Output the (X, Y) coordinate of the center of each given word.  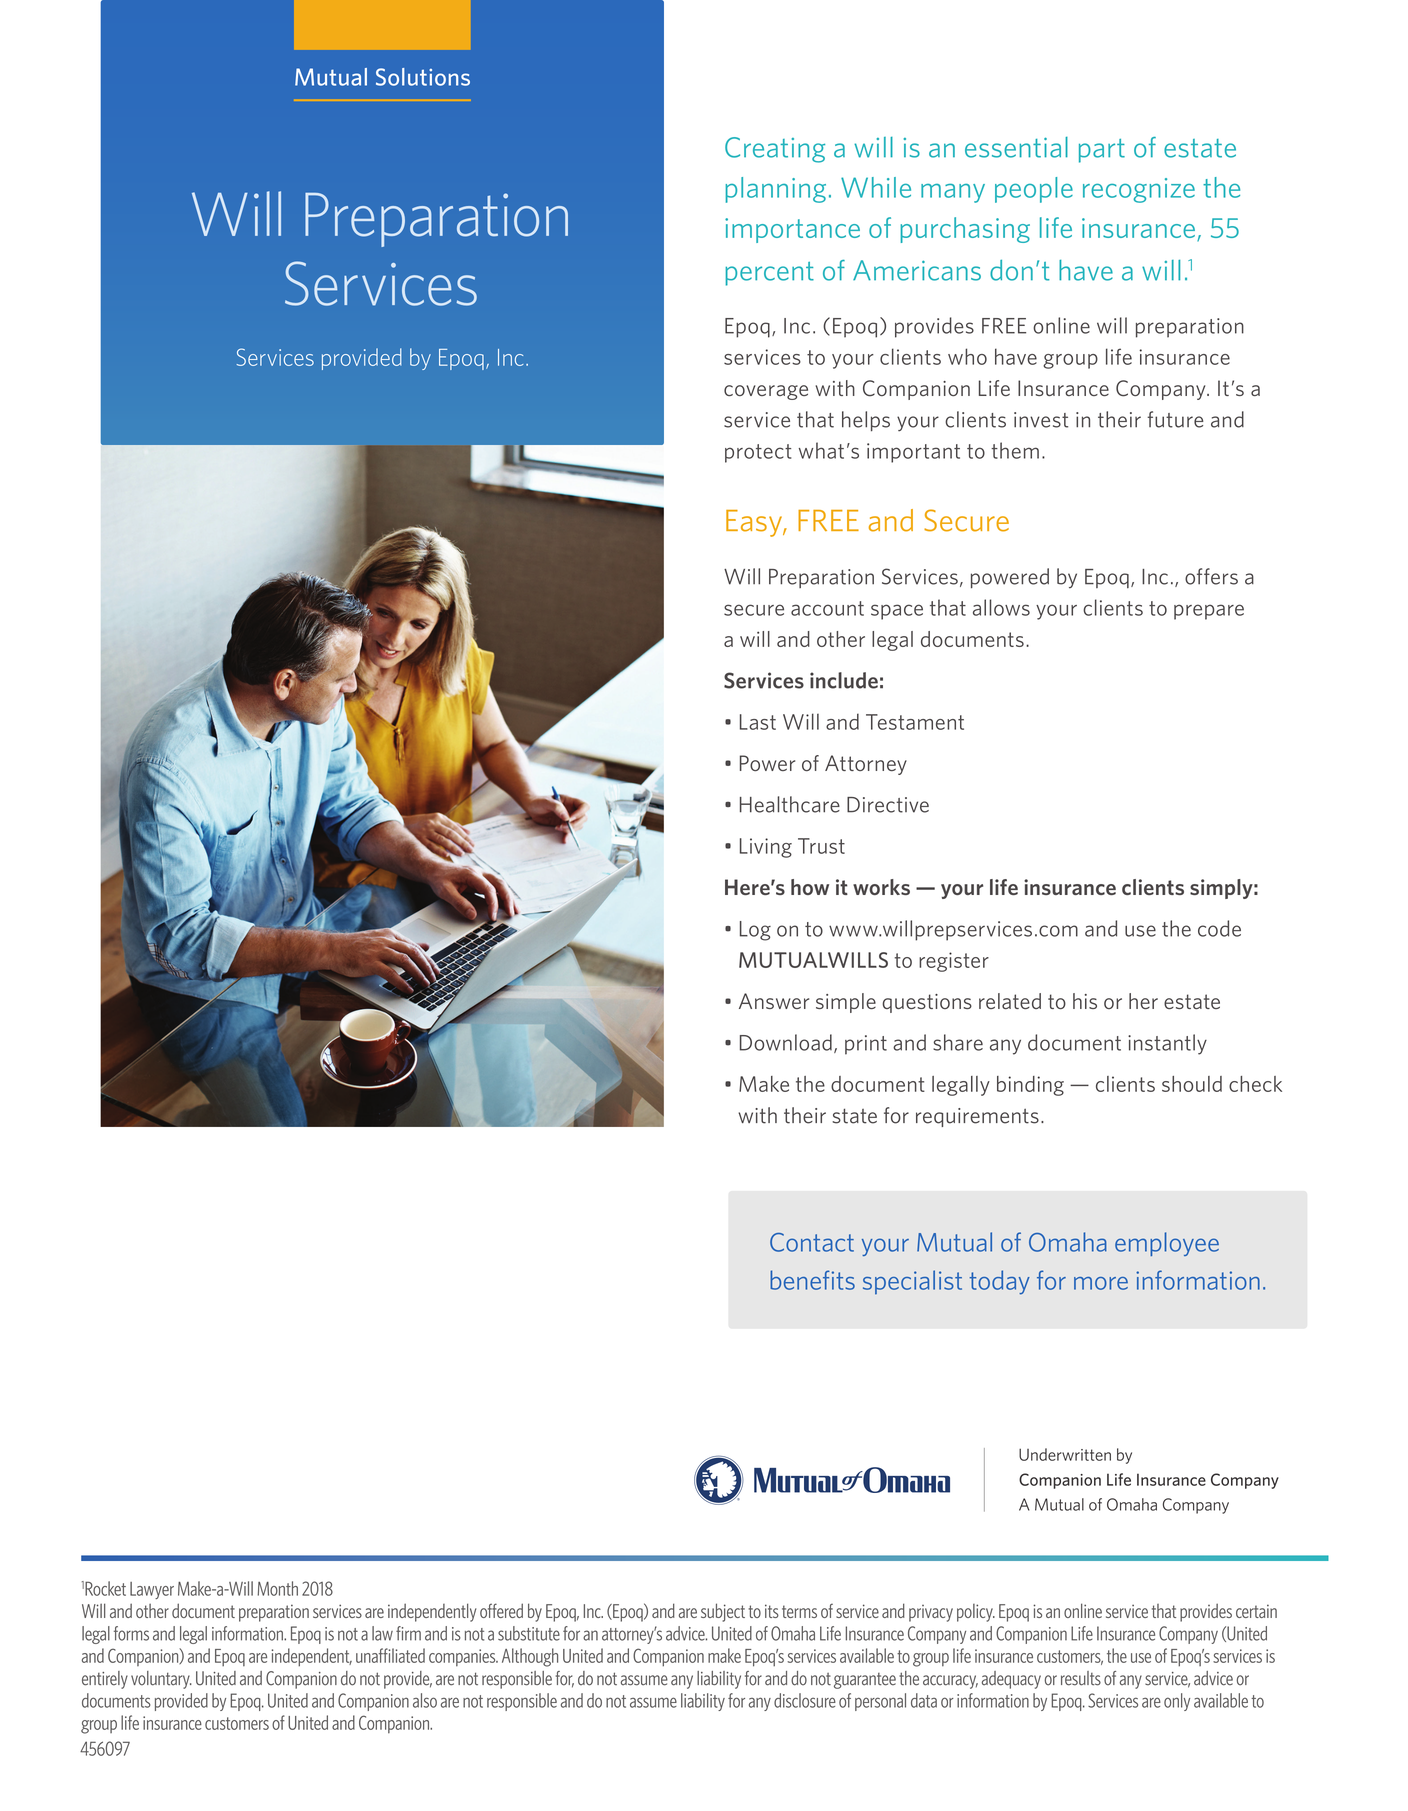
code (1219, 928)
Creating (775, 150)
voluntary (161, 1680)
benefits (812, 1280)
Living (766, 848)
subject (723, 1612)
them (1015, 450)
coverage (766, 392)
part (1102, 151)
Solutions (423, 77)
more (1101, 1283)
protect (758, 453)
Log (755, 931)
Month (277, 1588)
